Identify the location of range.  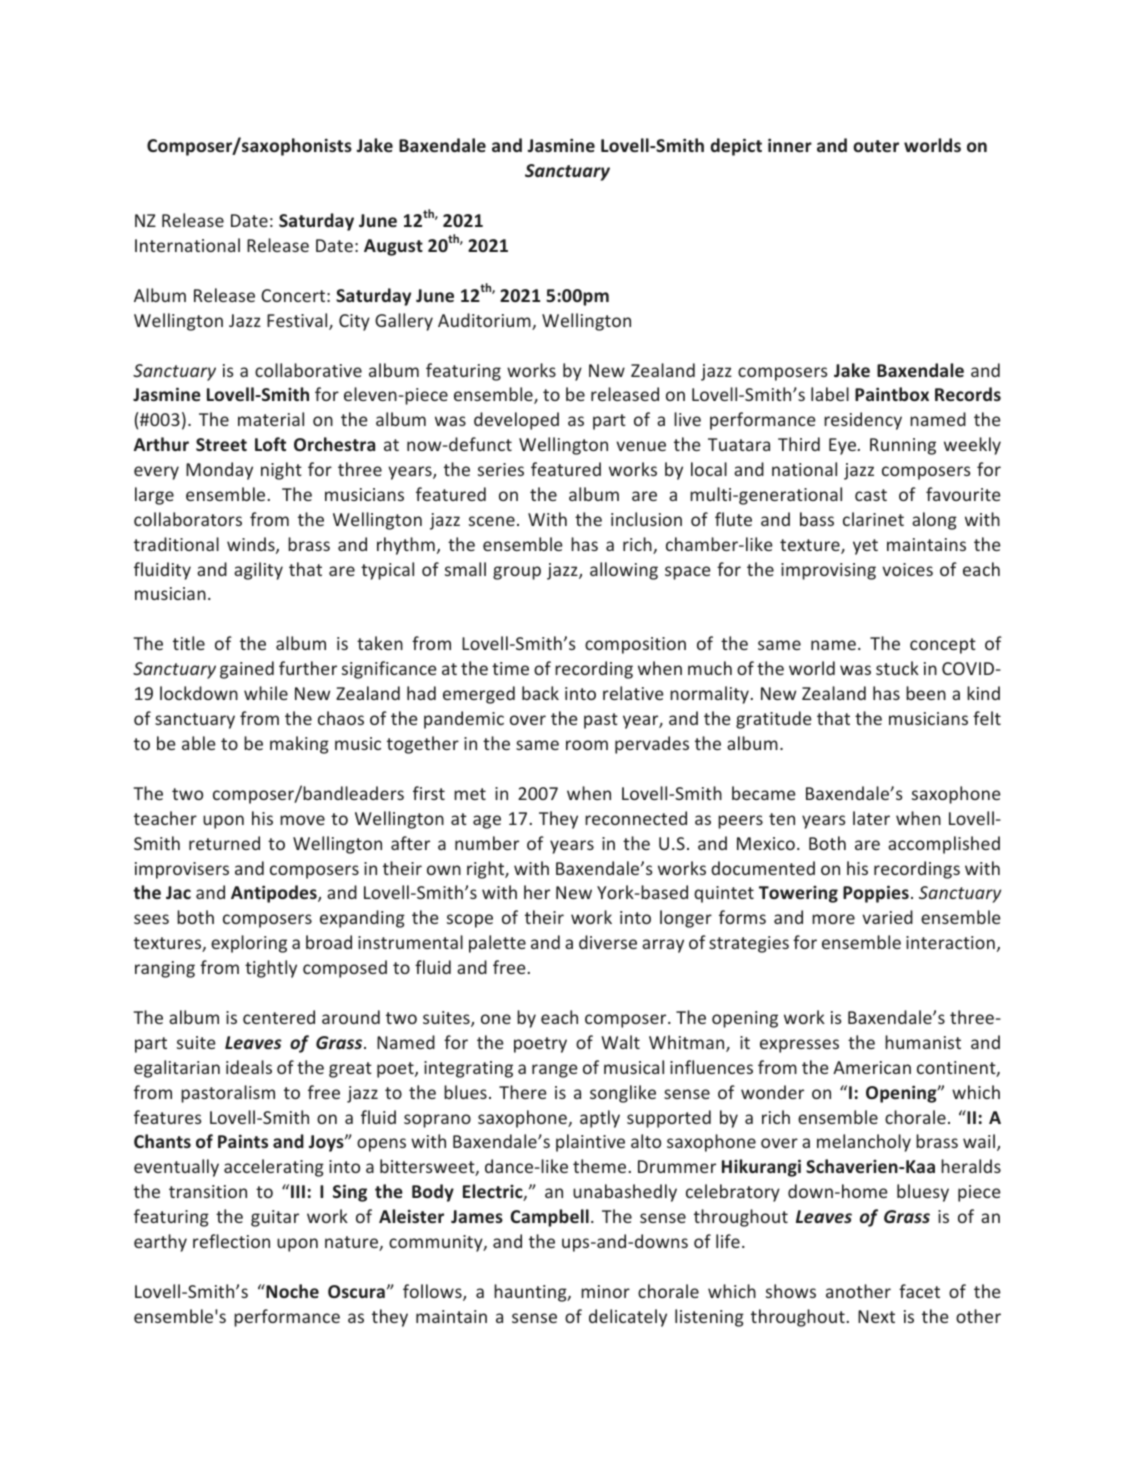
(555, 1071).
